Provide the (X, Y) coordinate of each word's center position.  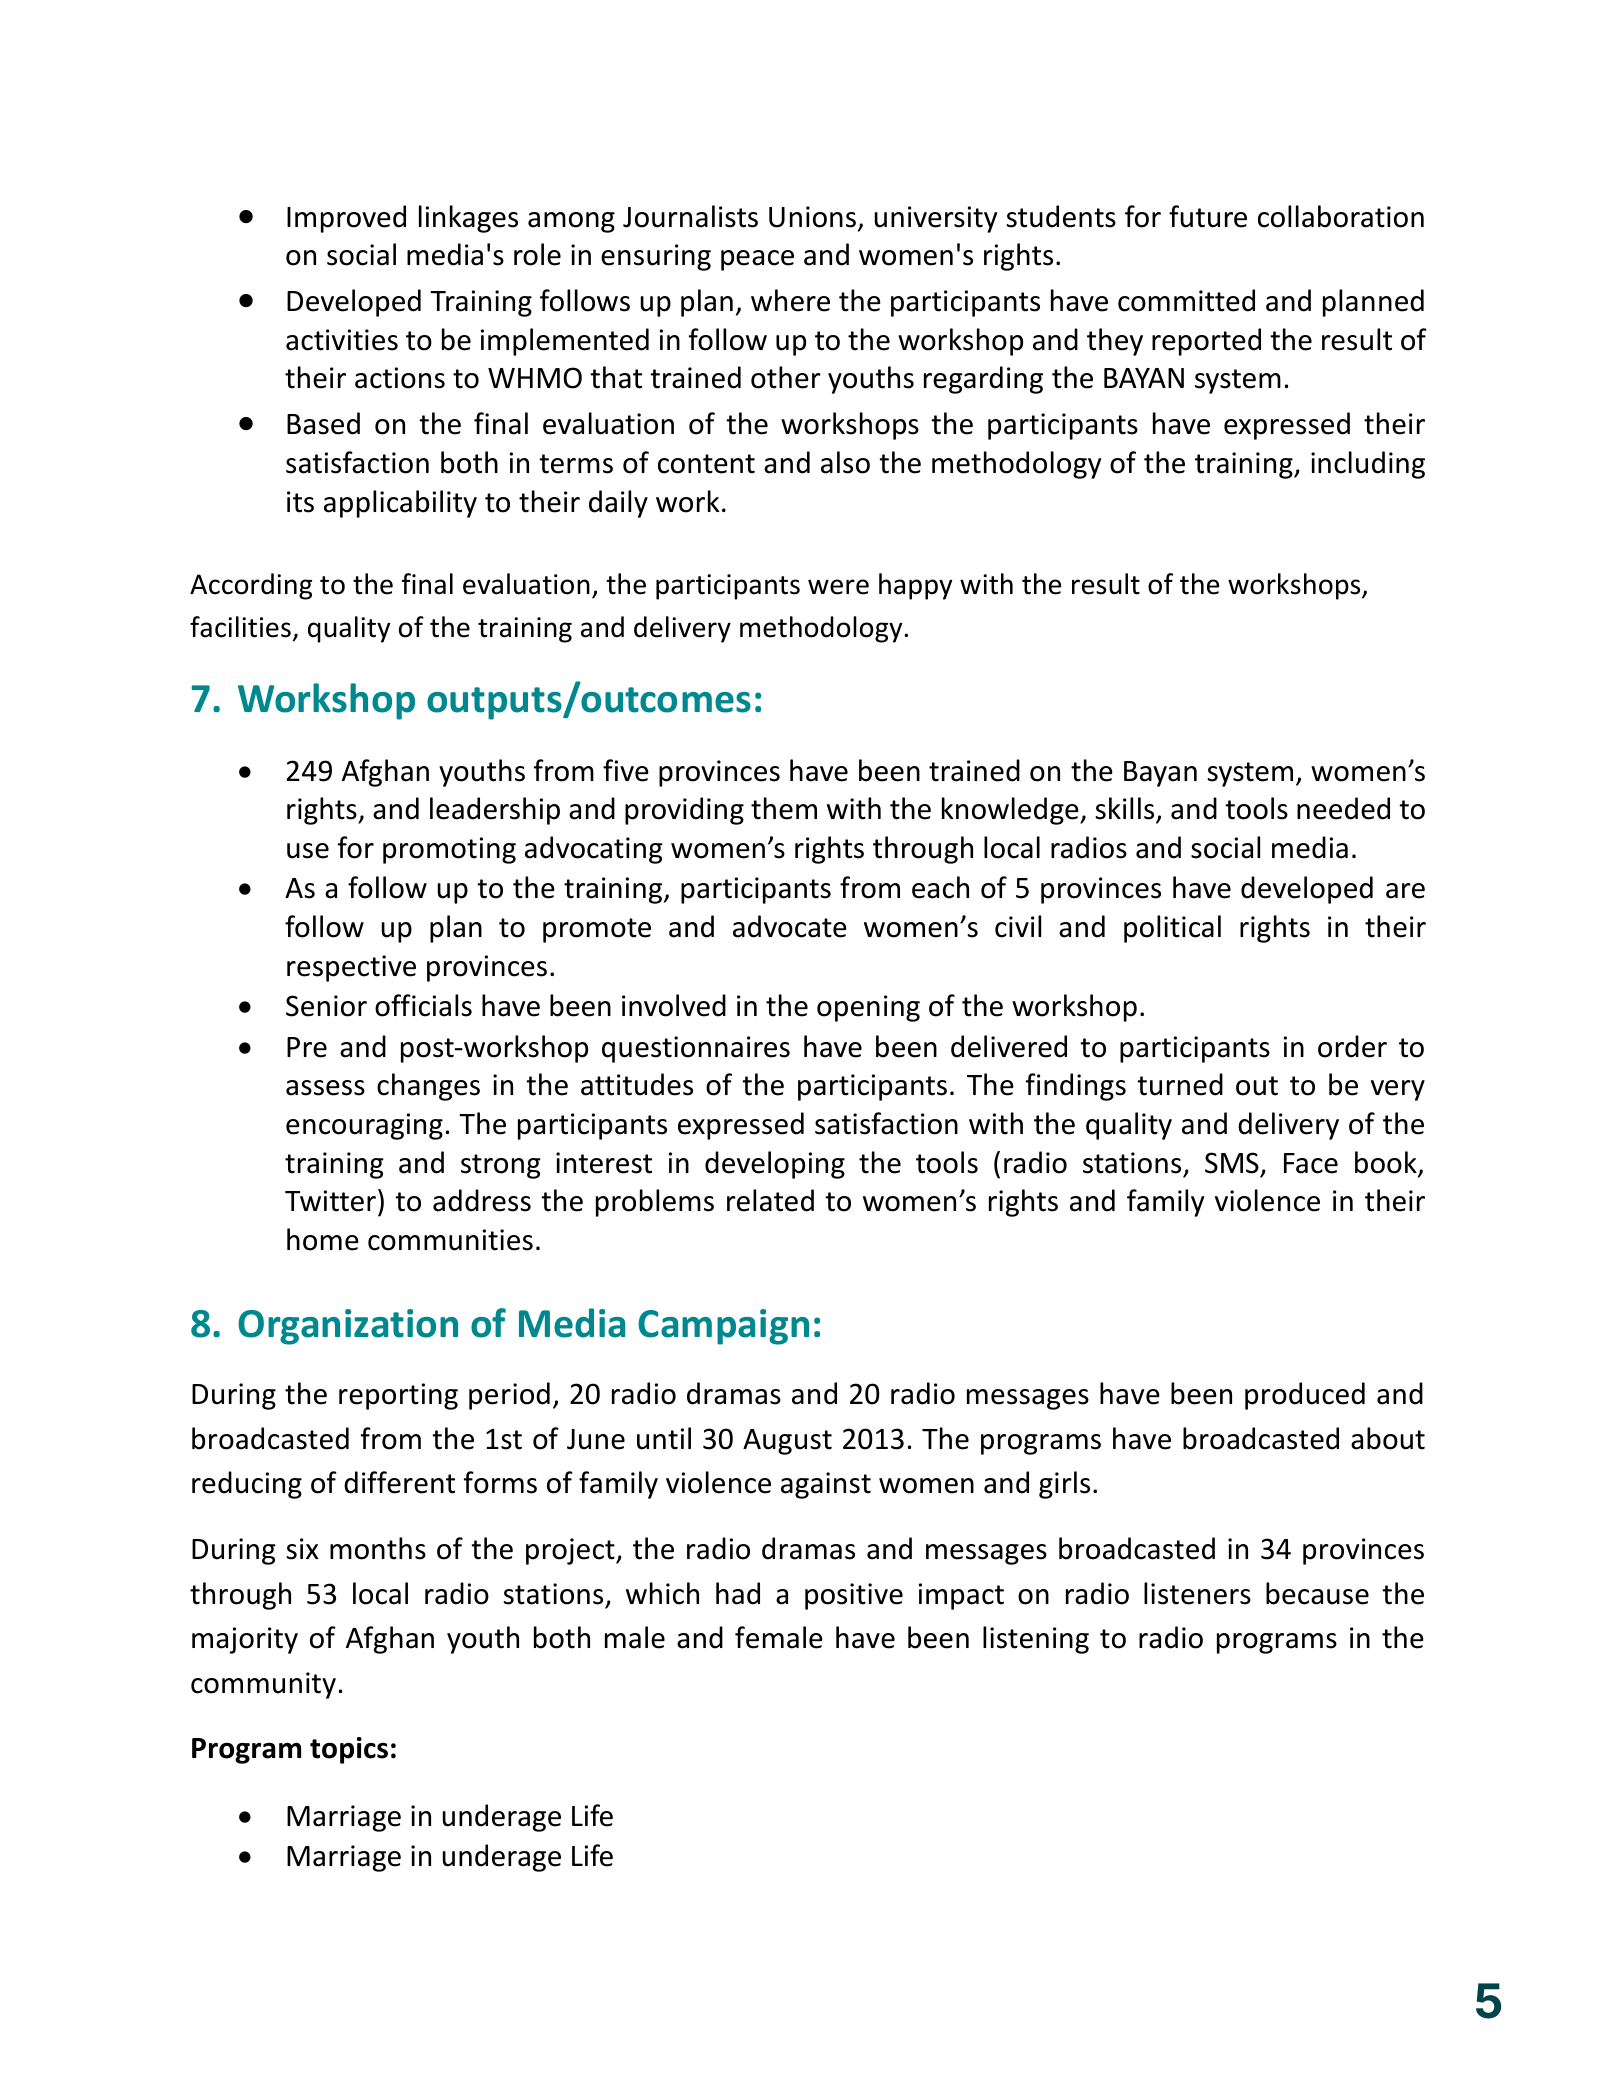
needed (1343, 808)
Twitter (330, 1201)
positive (854, 1596)
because (1317, 1593)
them (784, 808)
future (1208, 216)
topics (349, 1750)
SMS (1232, 1163)
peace (757, 260)
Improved (346, 219)
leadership (495, 811)
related (770, 1200)
